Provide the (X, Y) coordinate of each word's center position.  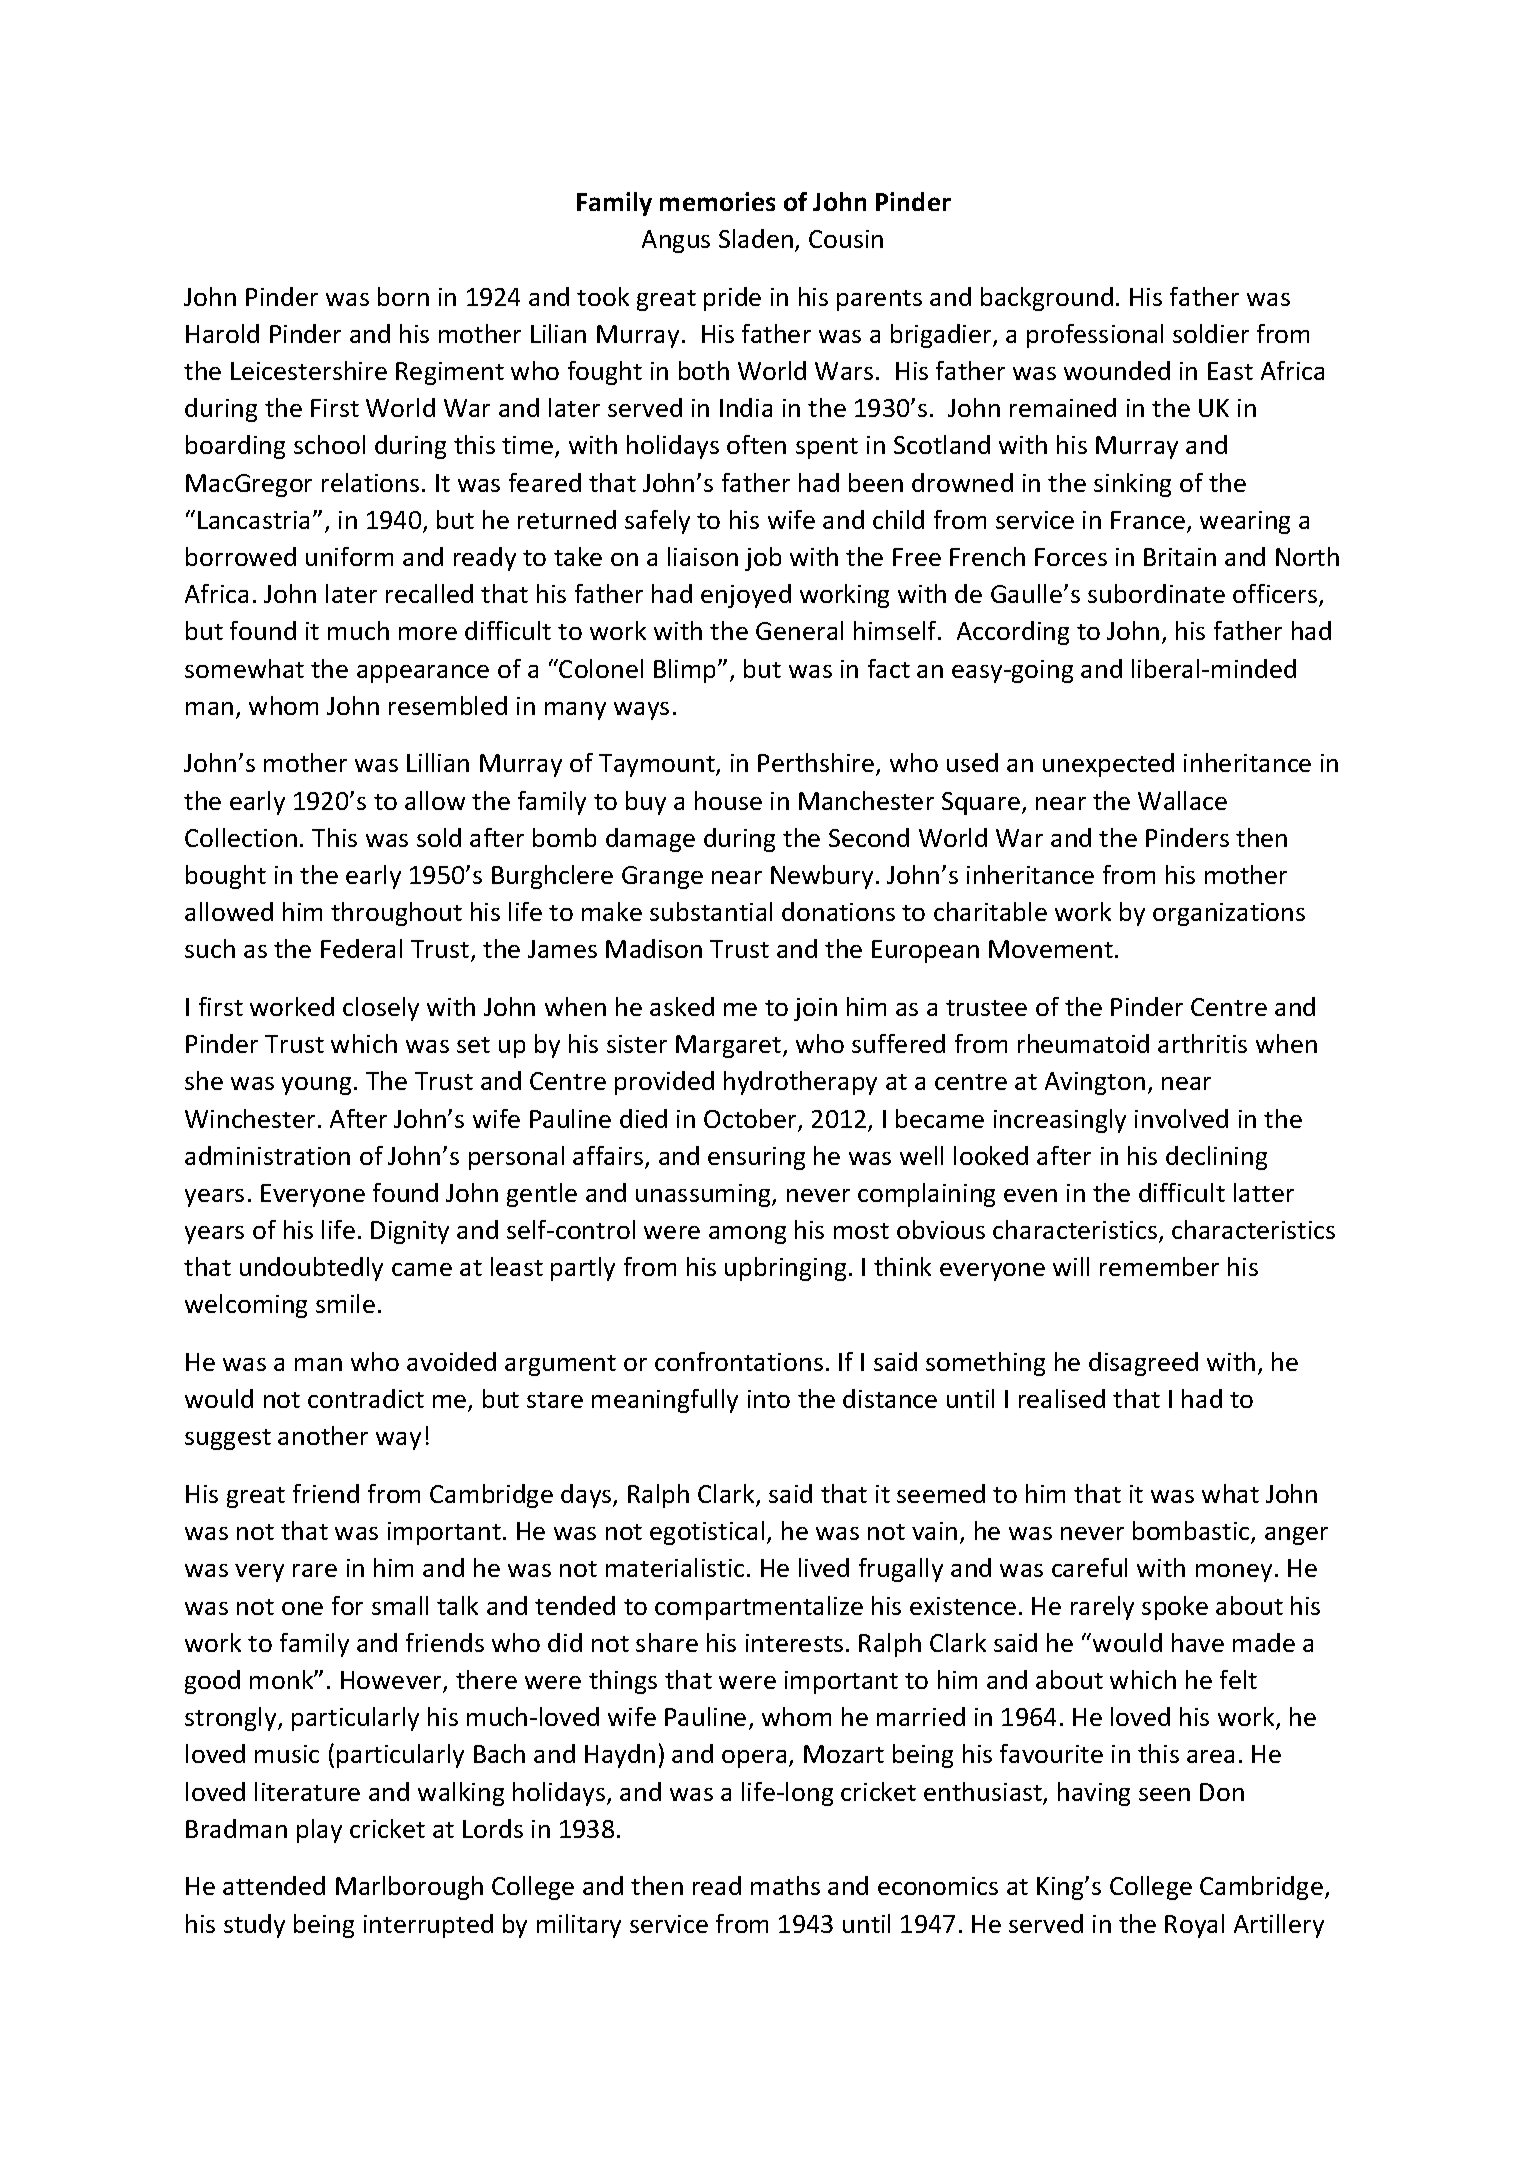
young (316, 1086)
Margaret (730, 1046)
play (319, 1831)
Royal (1194, 1926)
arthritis (1202, 1043)
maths (785, 1885)
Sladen (756, 238)
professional (1095, 336)
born (403, 296)
